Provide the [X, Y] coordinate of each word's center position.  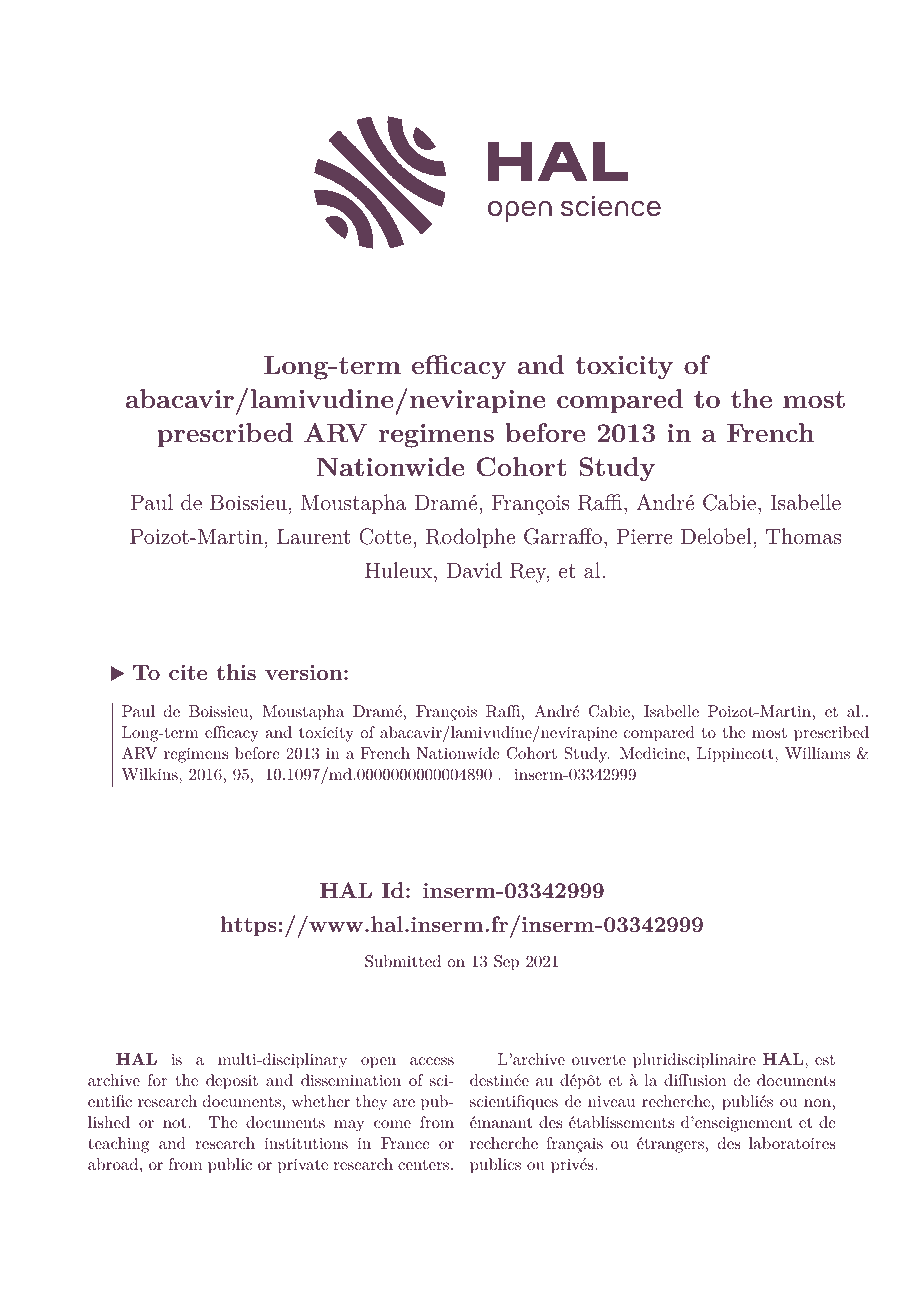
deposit [232, 1082]
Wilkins [151, 774]
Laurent [313, 536]
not [176, 1123]
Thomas [803, 536]
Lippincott [736, 755]
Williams [817, 753]
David [474, 570]
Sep [506, 963]
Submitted [403, 961]
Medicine [654, 753]
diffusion [695, 1080]
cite [188, 672]
